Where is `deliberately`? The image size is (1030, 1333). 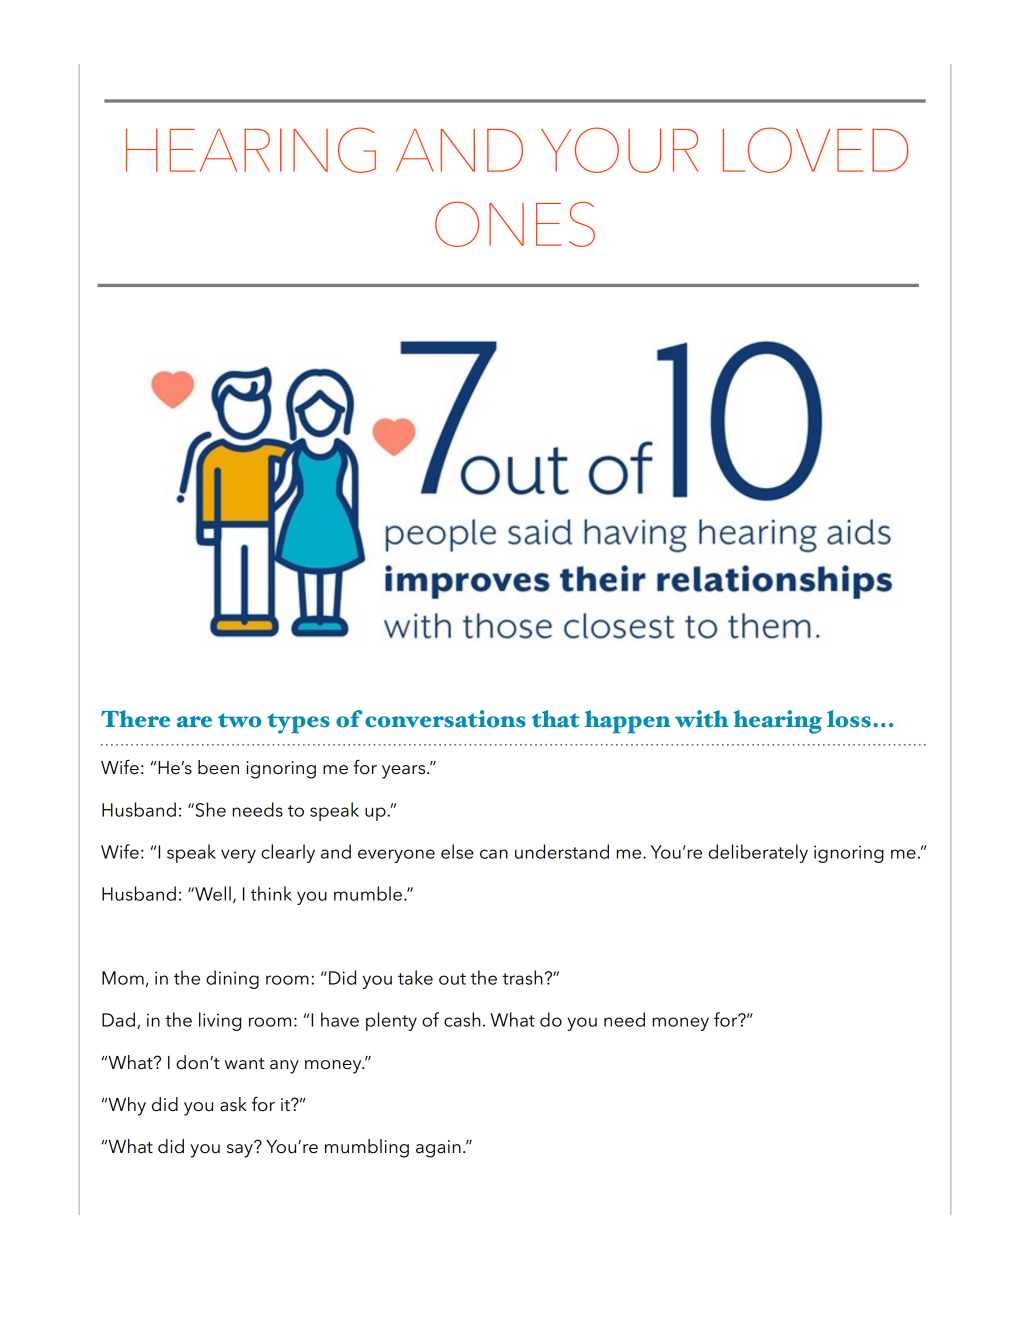
deliberately is located at coordinates (758, 853).
